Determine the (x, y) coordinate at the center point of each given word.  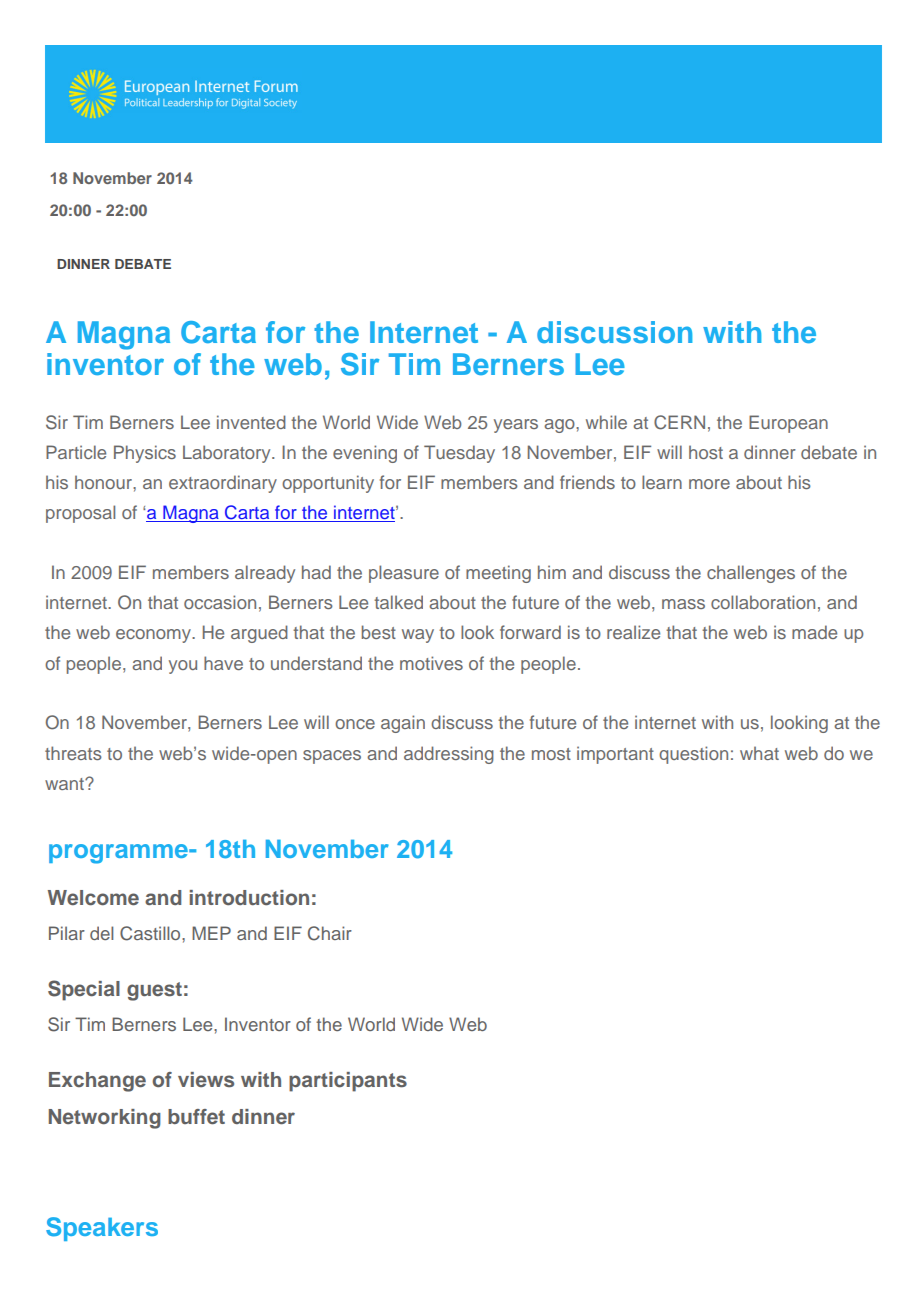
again (403, 724)
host (706, 452)
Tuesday (459, 454)
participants (348, 1082)
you (183, 667)
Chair (330, 933)
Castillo (151, 933)
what (759, 753)
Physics (145, 454)
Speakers (102, 1229)
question (693, 755)
